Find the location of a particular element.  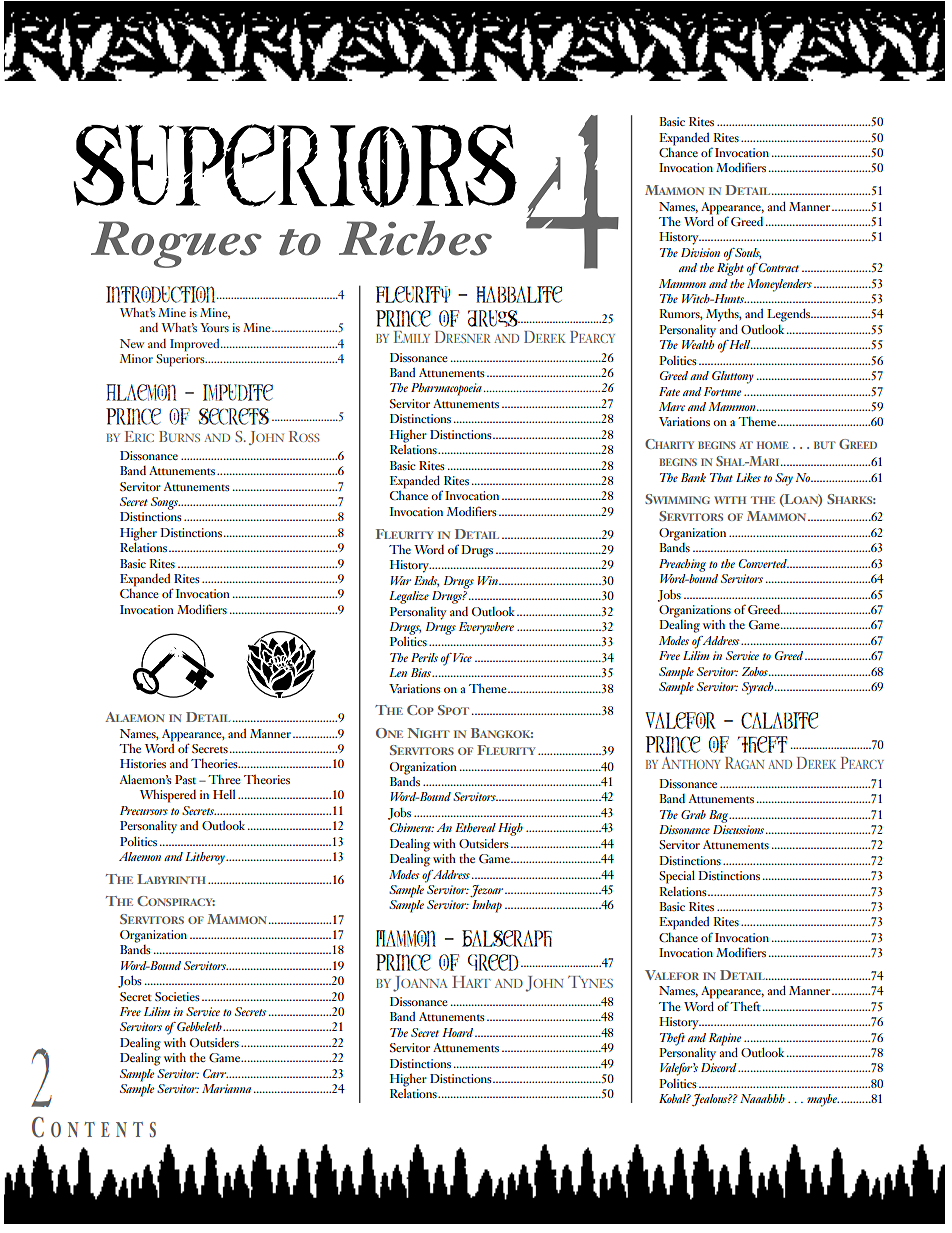

Societies is located at coordinates (177, 996).
